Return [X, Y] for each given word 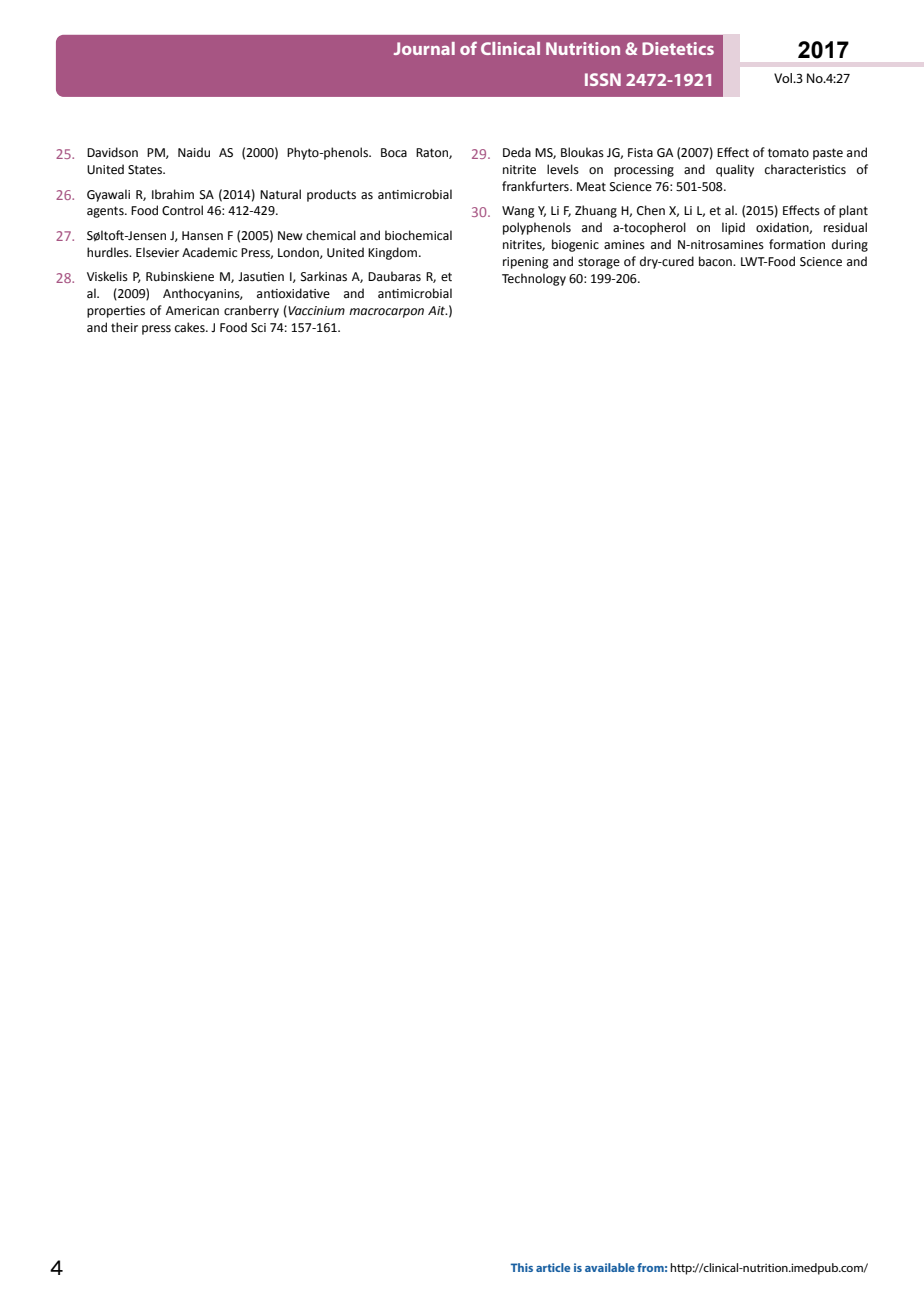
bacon [716, 261]
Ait [438, 311]
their [124, 327]
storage [599, 263]
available [610, 1267]
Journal [424, 48]
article [553, 1267]
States [146, 170]
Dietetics [678, 48]
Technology [534, 279]
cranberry [251, 311]
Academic [209, 252]
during [850, 245]
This [522, 1267]
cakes [191, 327]
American [192, 311]
